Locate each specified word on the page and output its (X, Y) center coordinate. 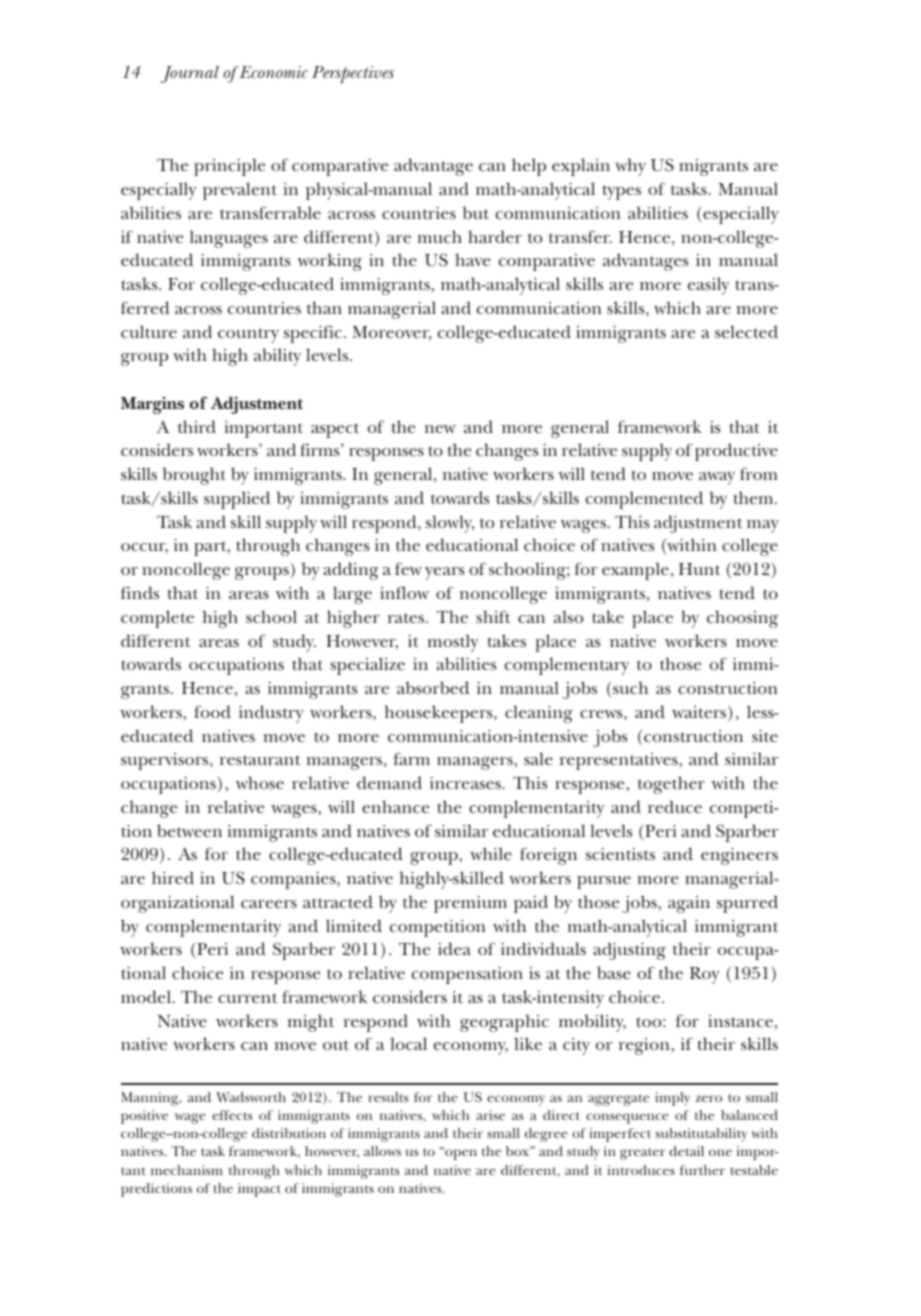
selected (746, 331)
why (630, 167)
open (460, 1154)
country (248, 335)
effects (232, 1115)
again (689, 904)
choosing (742, 619)
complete (157, 619)
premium (470, 904)
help (529, 167)
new (440, 429)
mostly (453, 643)
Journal (190, 74)
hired (173, 877)
